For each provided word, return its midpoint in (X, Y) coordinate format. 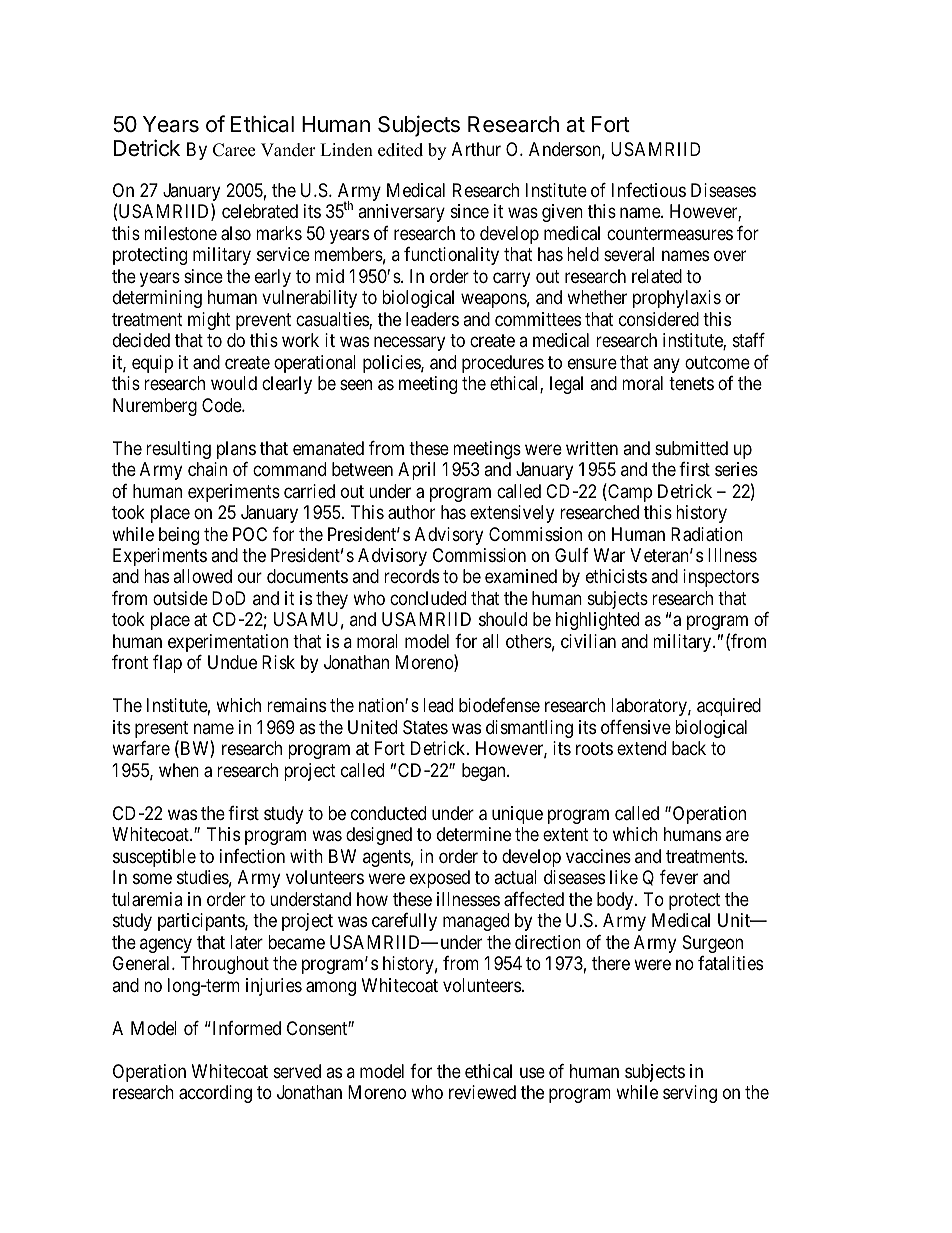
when (179, 770)
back (689, 748)
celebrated (260, 211)
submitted (691, 448)
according (215, 1094)
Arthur (476, 149)
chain (207, 469)
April (416, 471)
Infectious (649, 190)
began (485, 772)
